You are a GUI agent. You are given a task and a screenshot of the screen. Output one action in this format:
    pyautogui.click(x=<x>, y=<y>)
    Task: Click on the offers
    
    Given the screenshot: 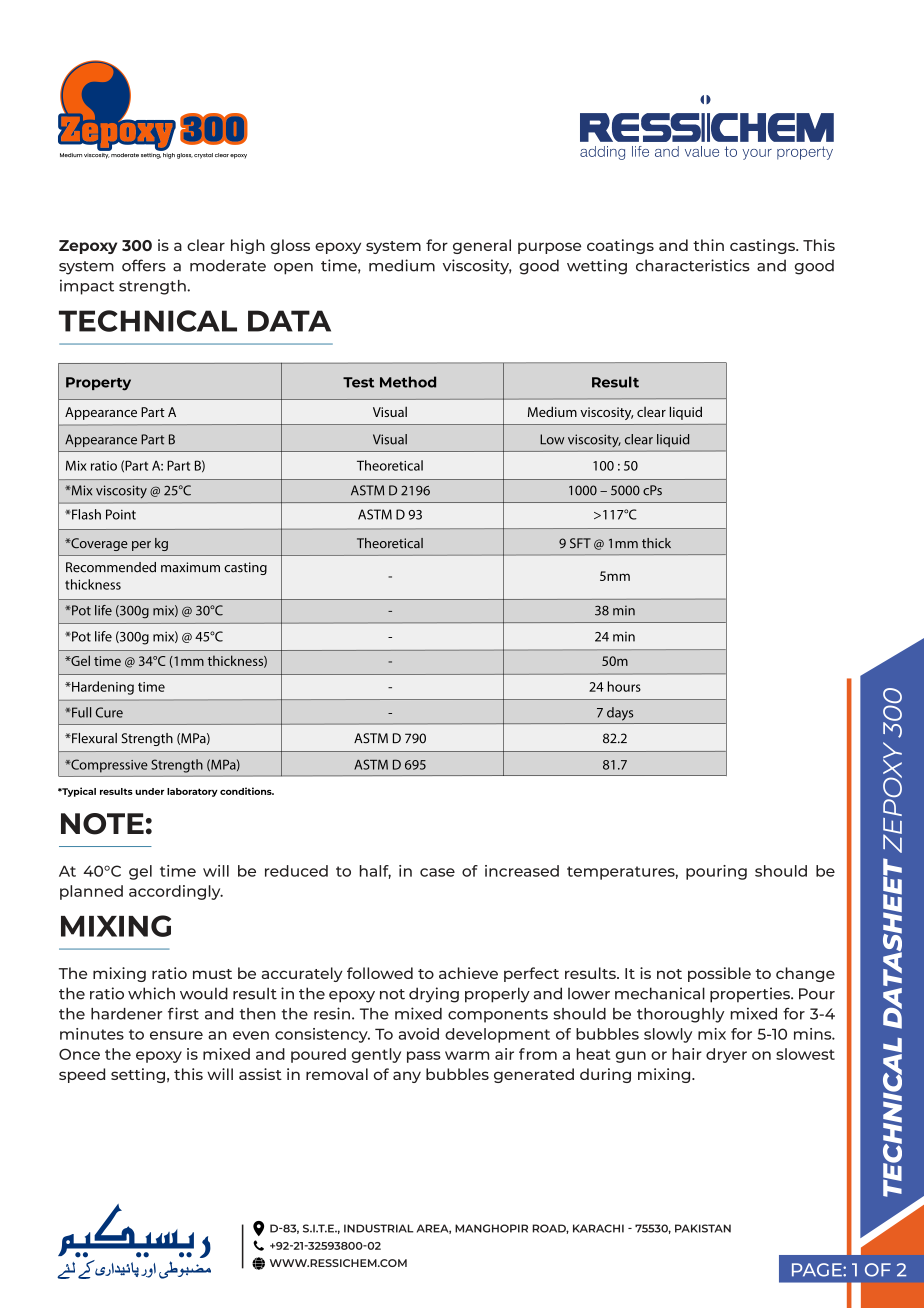 What is the action you would take?
    pyautogui.click(x=144, y=265)
